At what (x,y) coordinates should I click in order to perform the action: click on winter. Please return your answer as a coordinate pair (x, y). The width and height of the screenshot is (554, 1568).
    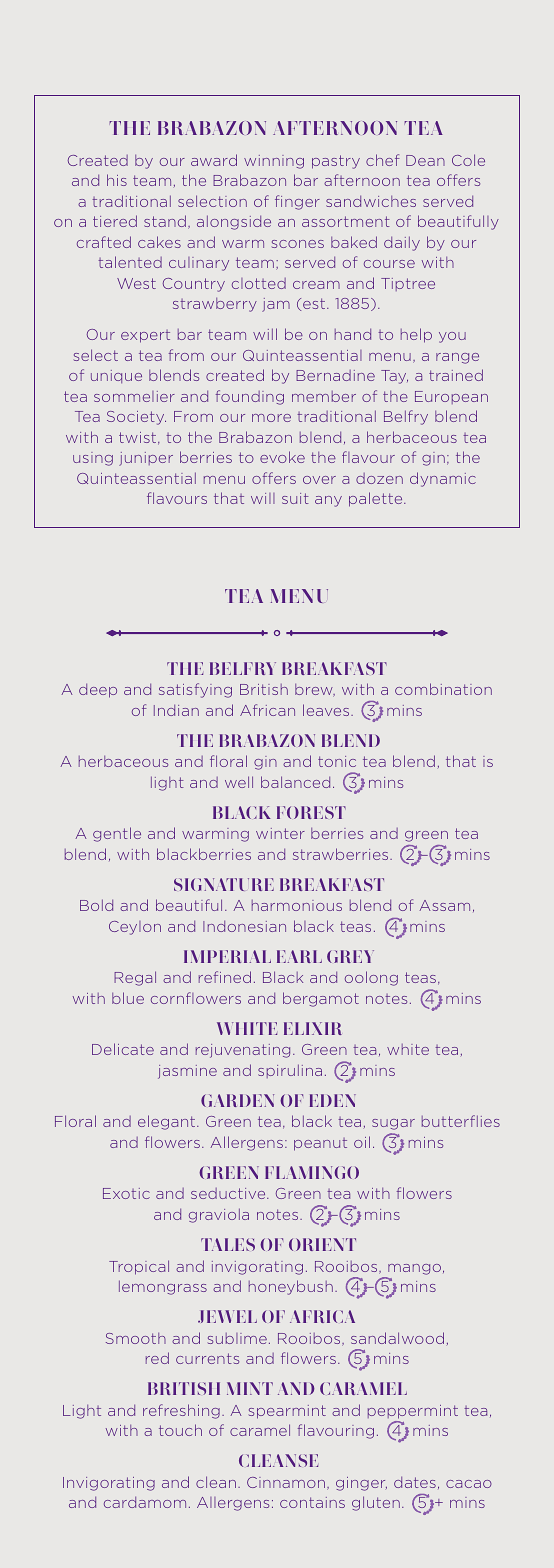
    Looking at the image, I should click on (280, 833).
